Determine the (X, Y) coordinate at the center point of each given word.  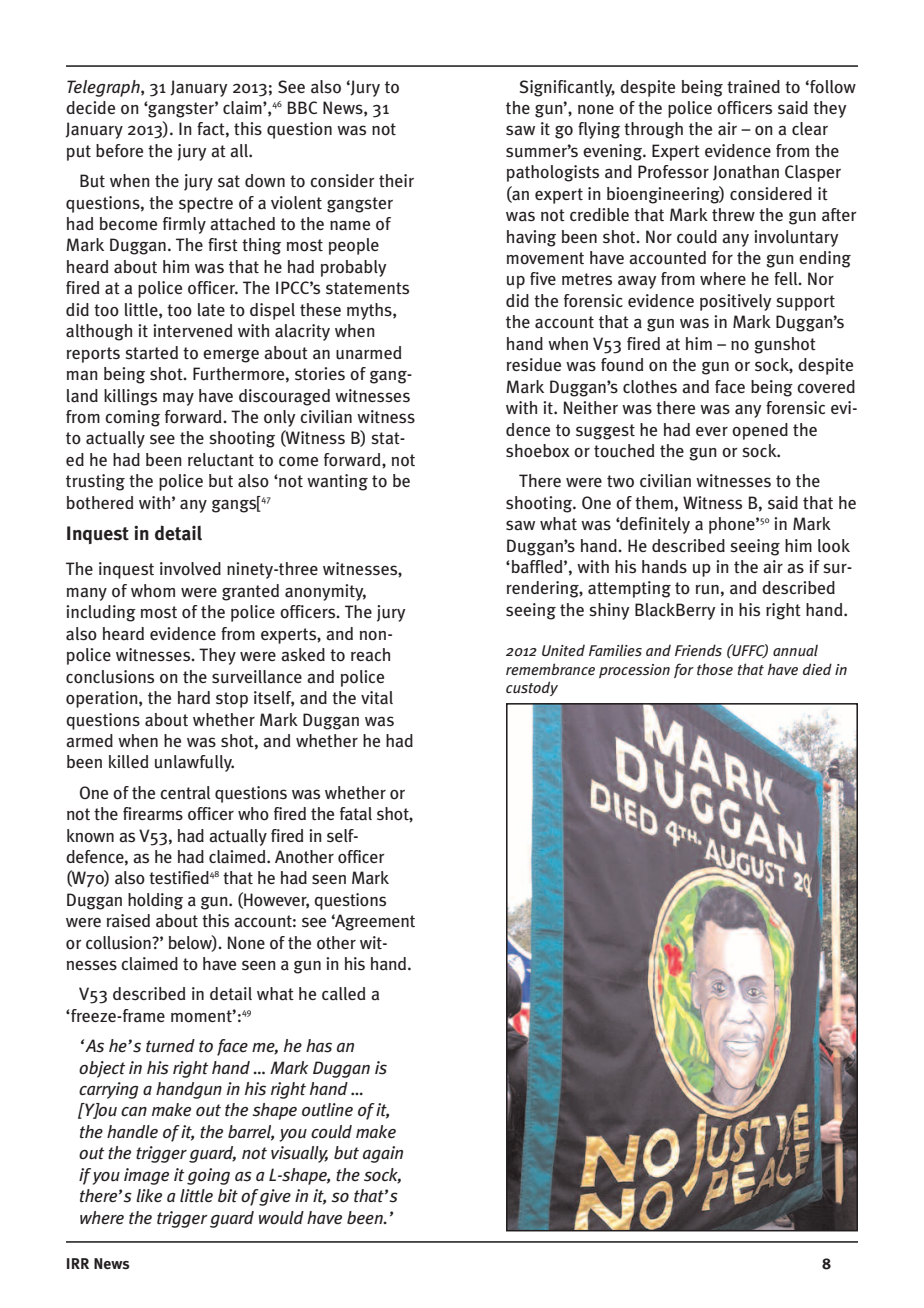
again (383, 1154)
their (396, 181)
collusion (119, 943)
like (149, 1195)
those (715, 669)
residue (534, 365)
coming (132, 418)
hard (194, 698)
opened (760, 431)
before (119, 151)
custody (532, 688)
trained (753, 87)
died (817, 669)
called (343, 994)
